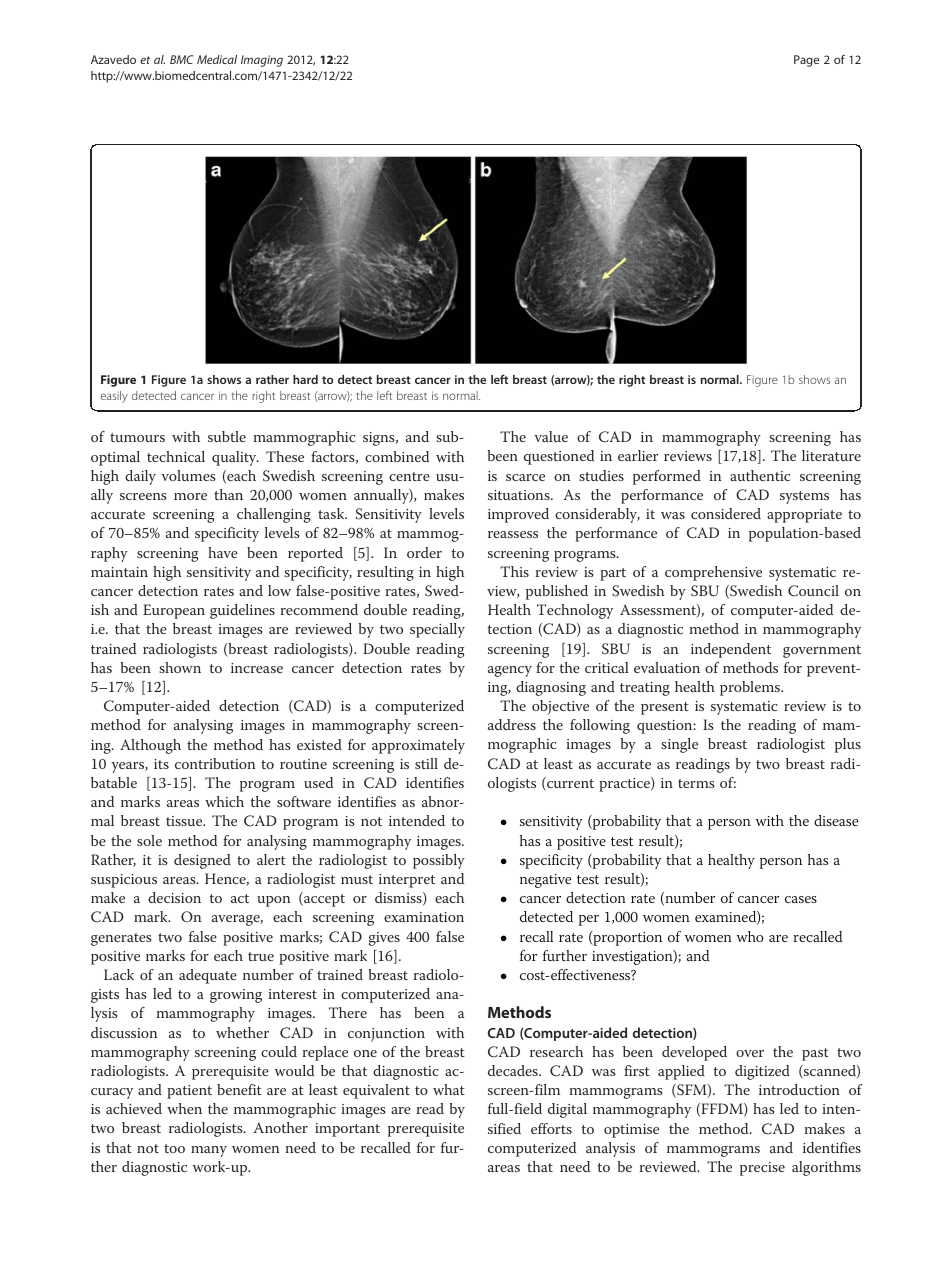 This screenshot has width=952, height=1270. Describe the element at coordinates (174, 611) in the screenshot. I see `European` at that location.
